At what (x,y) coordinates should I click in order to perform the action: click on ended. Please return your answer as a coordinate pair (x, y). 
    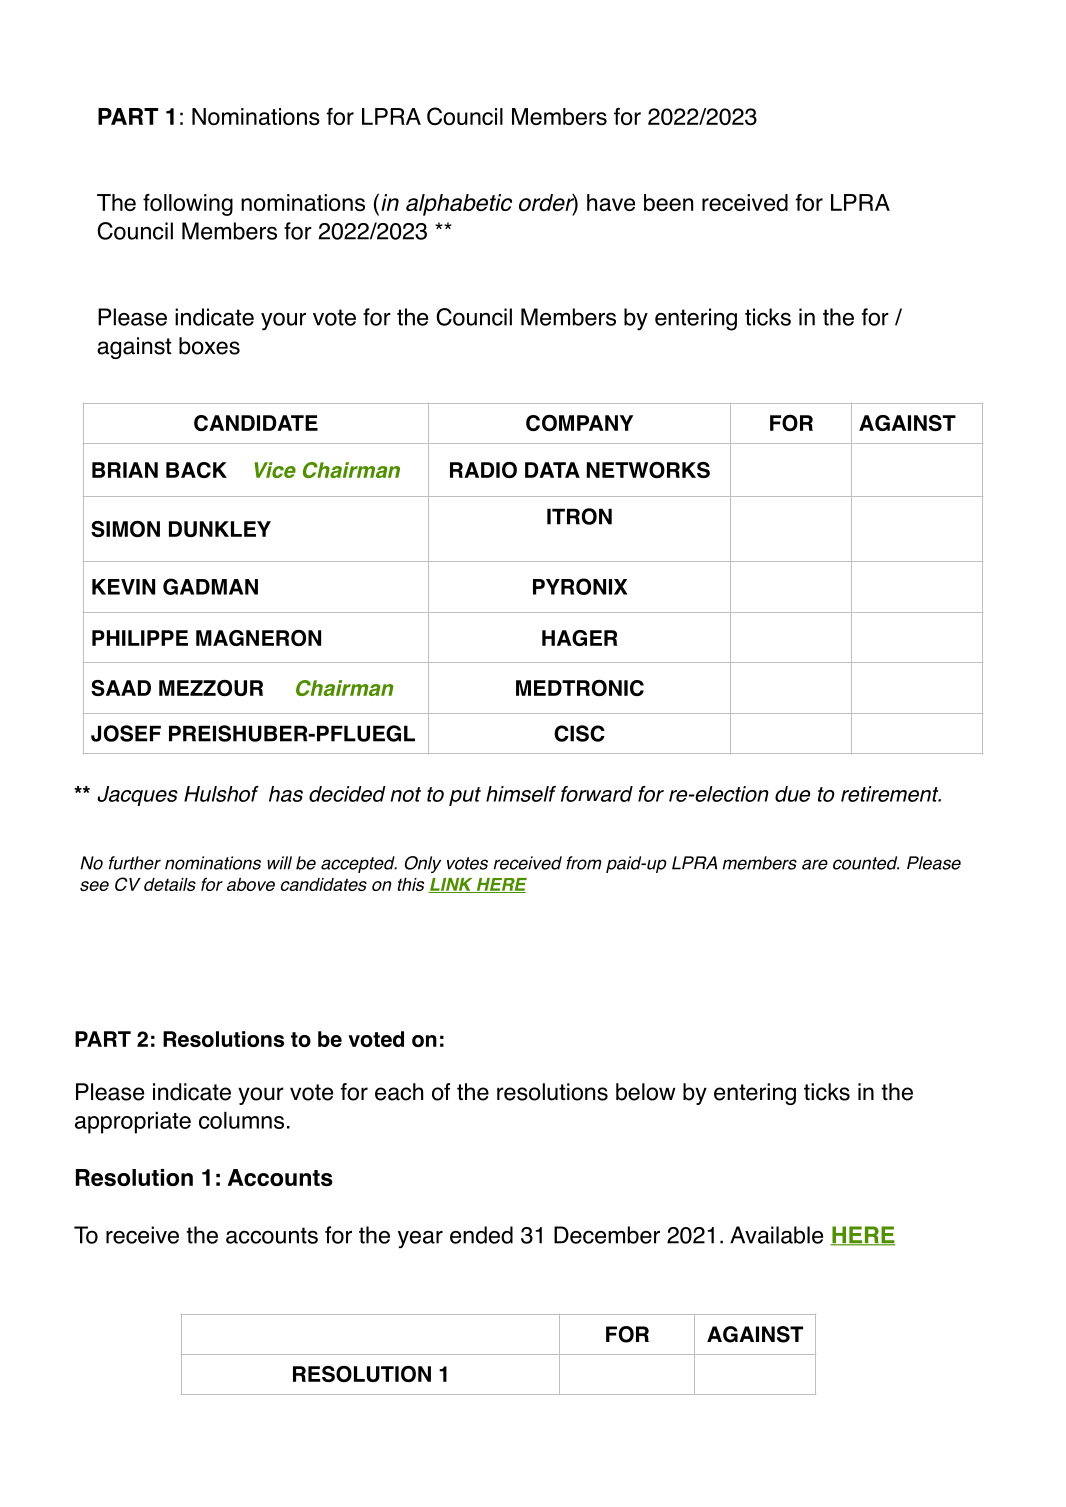
    Looking at the image, I should click on (481, 1235).
